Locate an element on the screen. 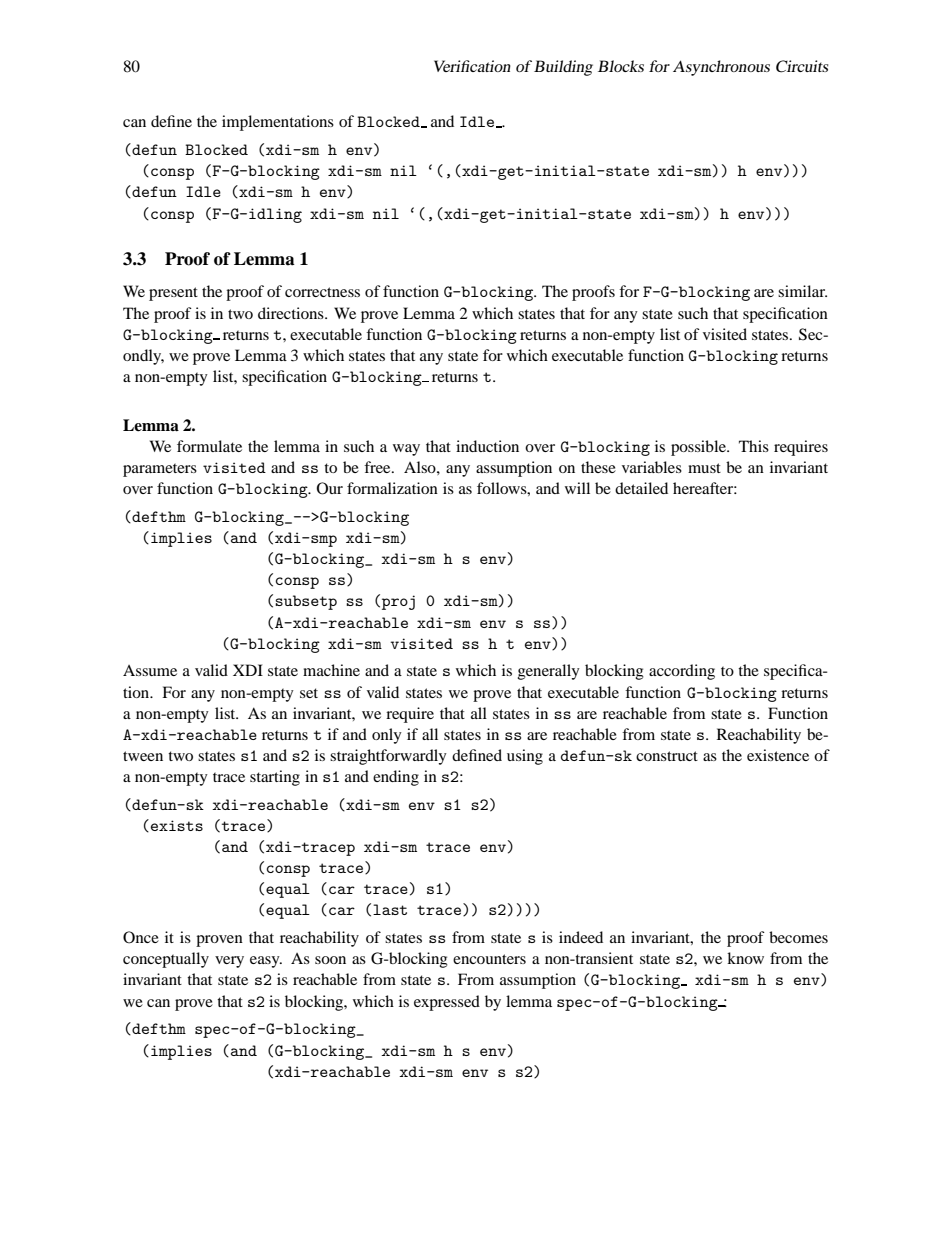 The height and width of the screenshot is (1233, 952). generally is located at coordinates (549, 672).
